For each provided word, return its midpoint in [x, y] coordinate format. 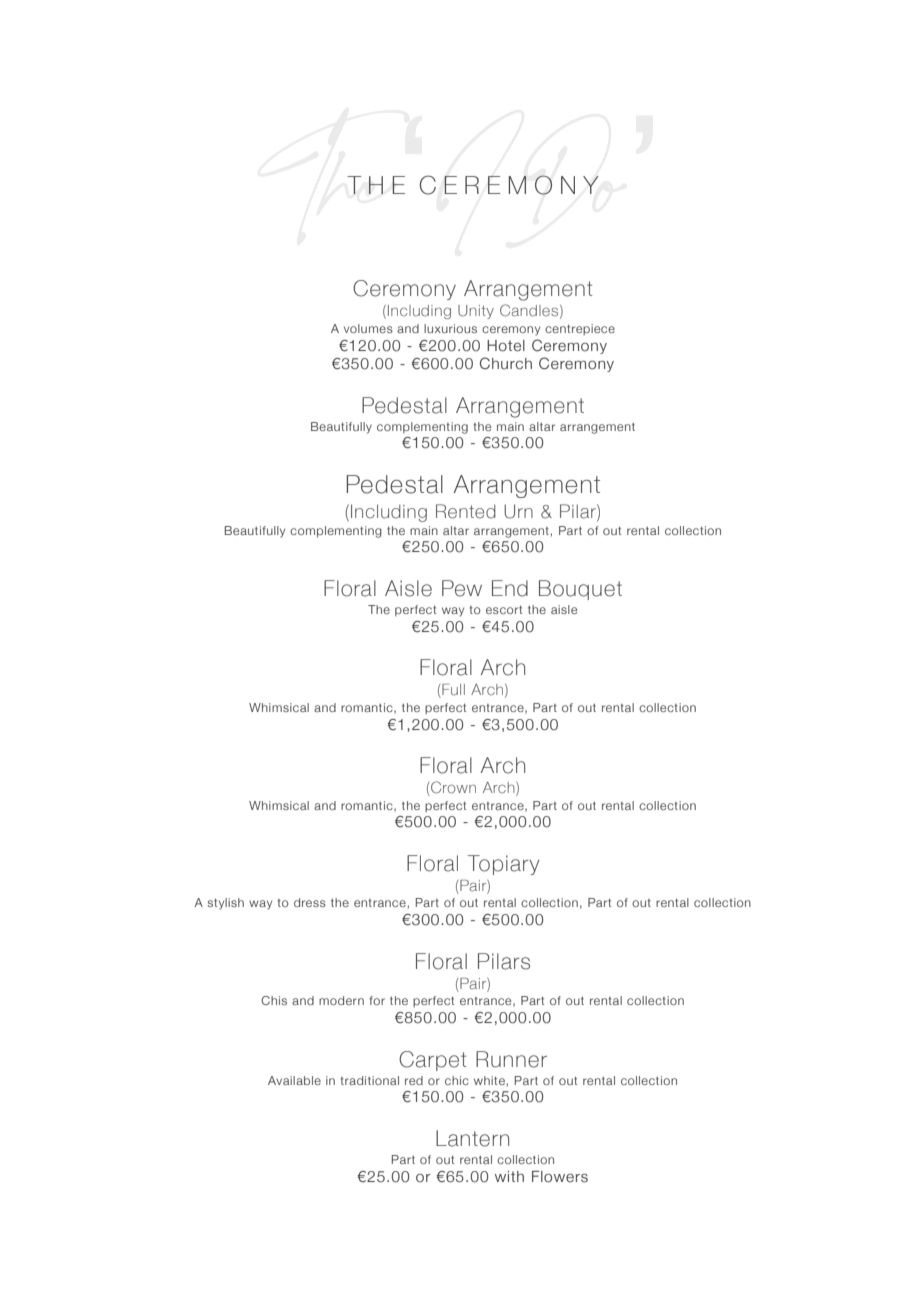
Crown [452, 788]
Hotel [506, 346]
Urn [518, 511]
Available [294, 1080]
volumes [368, 328]
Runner [511, 1059]
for [377, 1000]
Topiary [503, 865]
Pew [462, 588]
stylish [225, 904]
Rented [466, 511]
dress [310, 902]
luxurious [450, 328]
